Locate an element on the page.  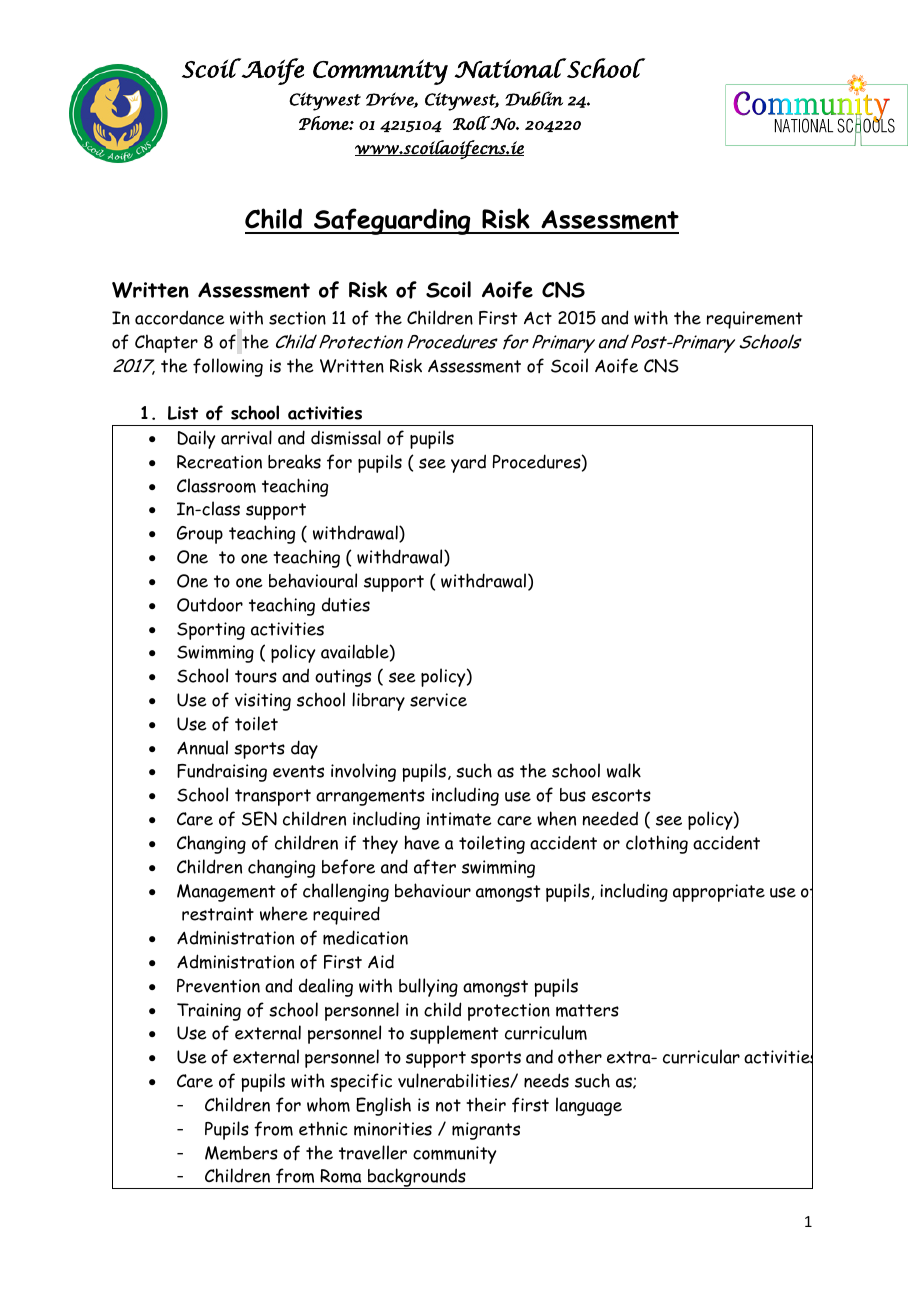
migrants is located at coordinates (486, 1131).
